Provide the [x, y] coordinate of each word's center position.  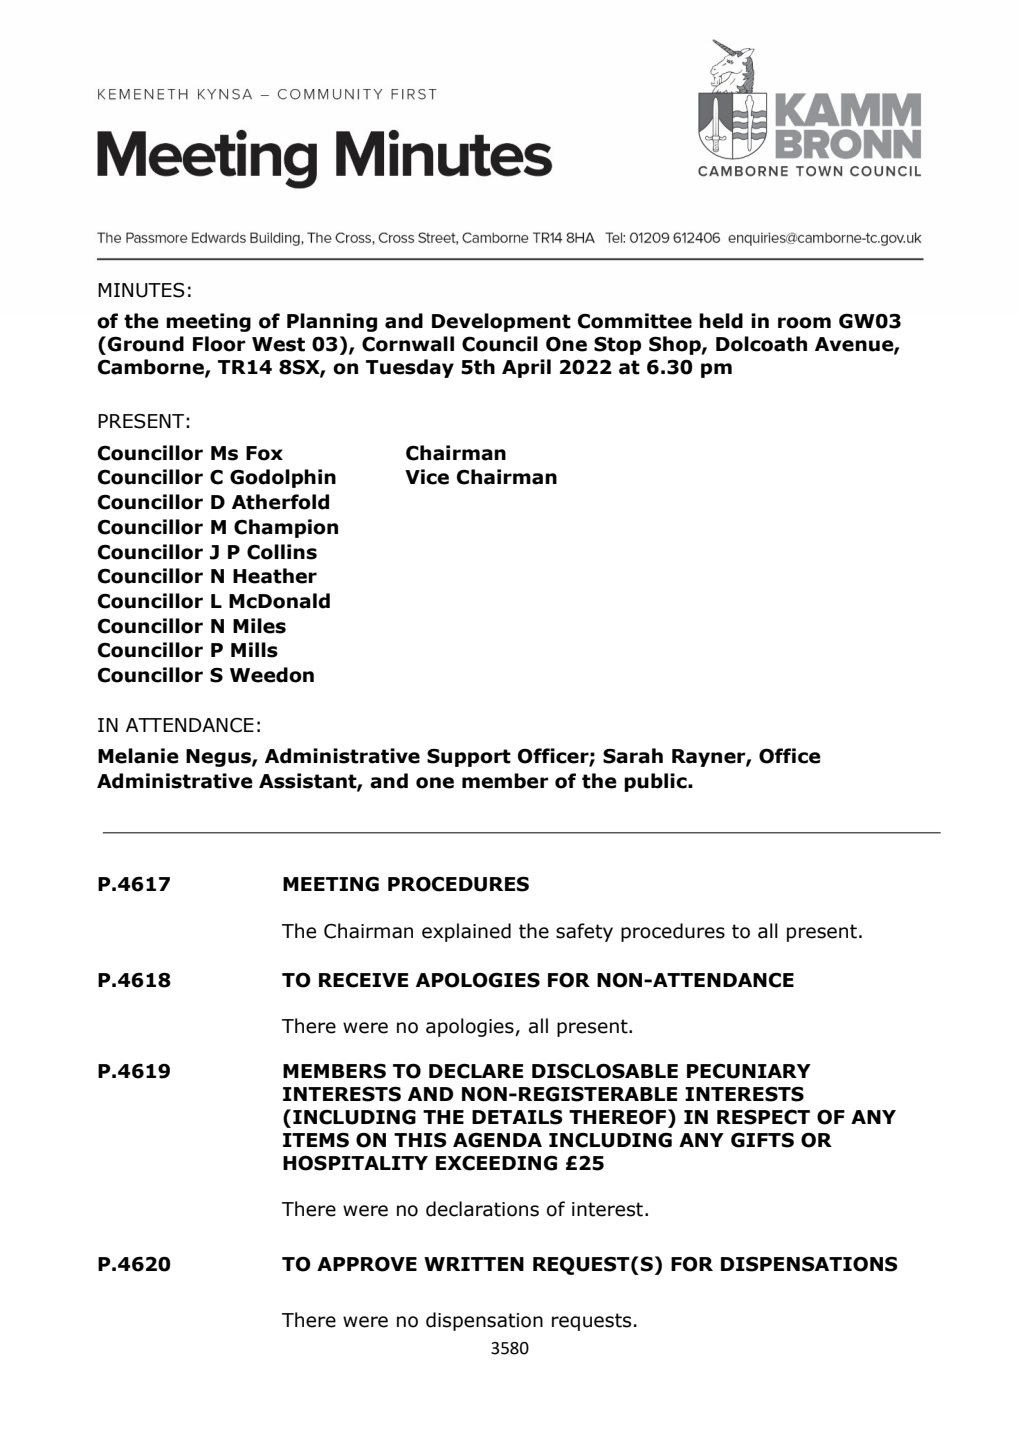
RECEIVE [363, 980]
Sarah [633, 756]
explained [466, 932]
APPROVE [367, 1264]
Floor [219, 344]
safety [584, 932]
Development [501, 322]
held [721, 321]
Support [469, 758]
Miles [259, 626]
